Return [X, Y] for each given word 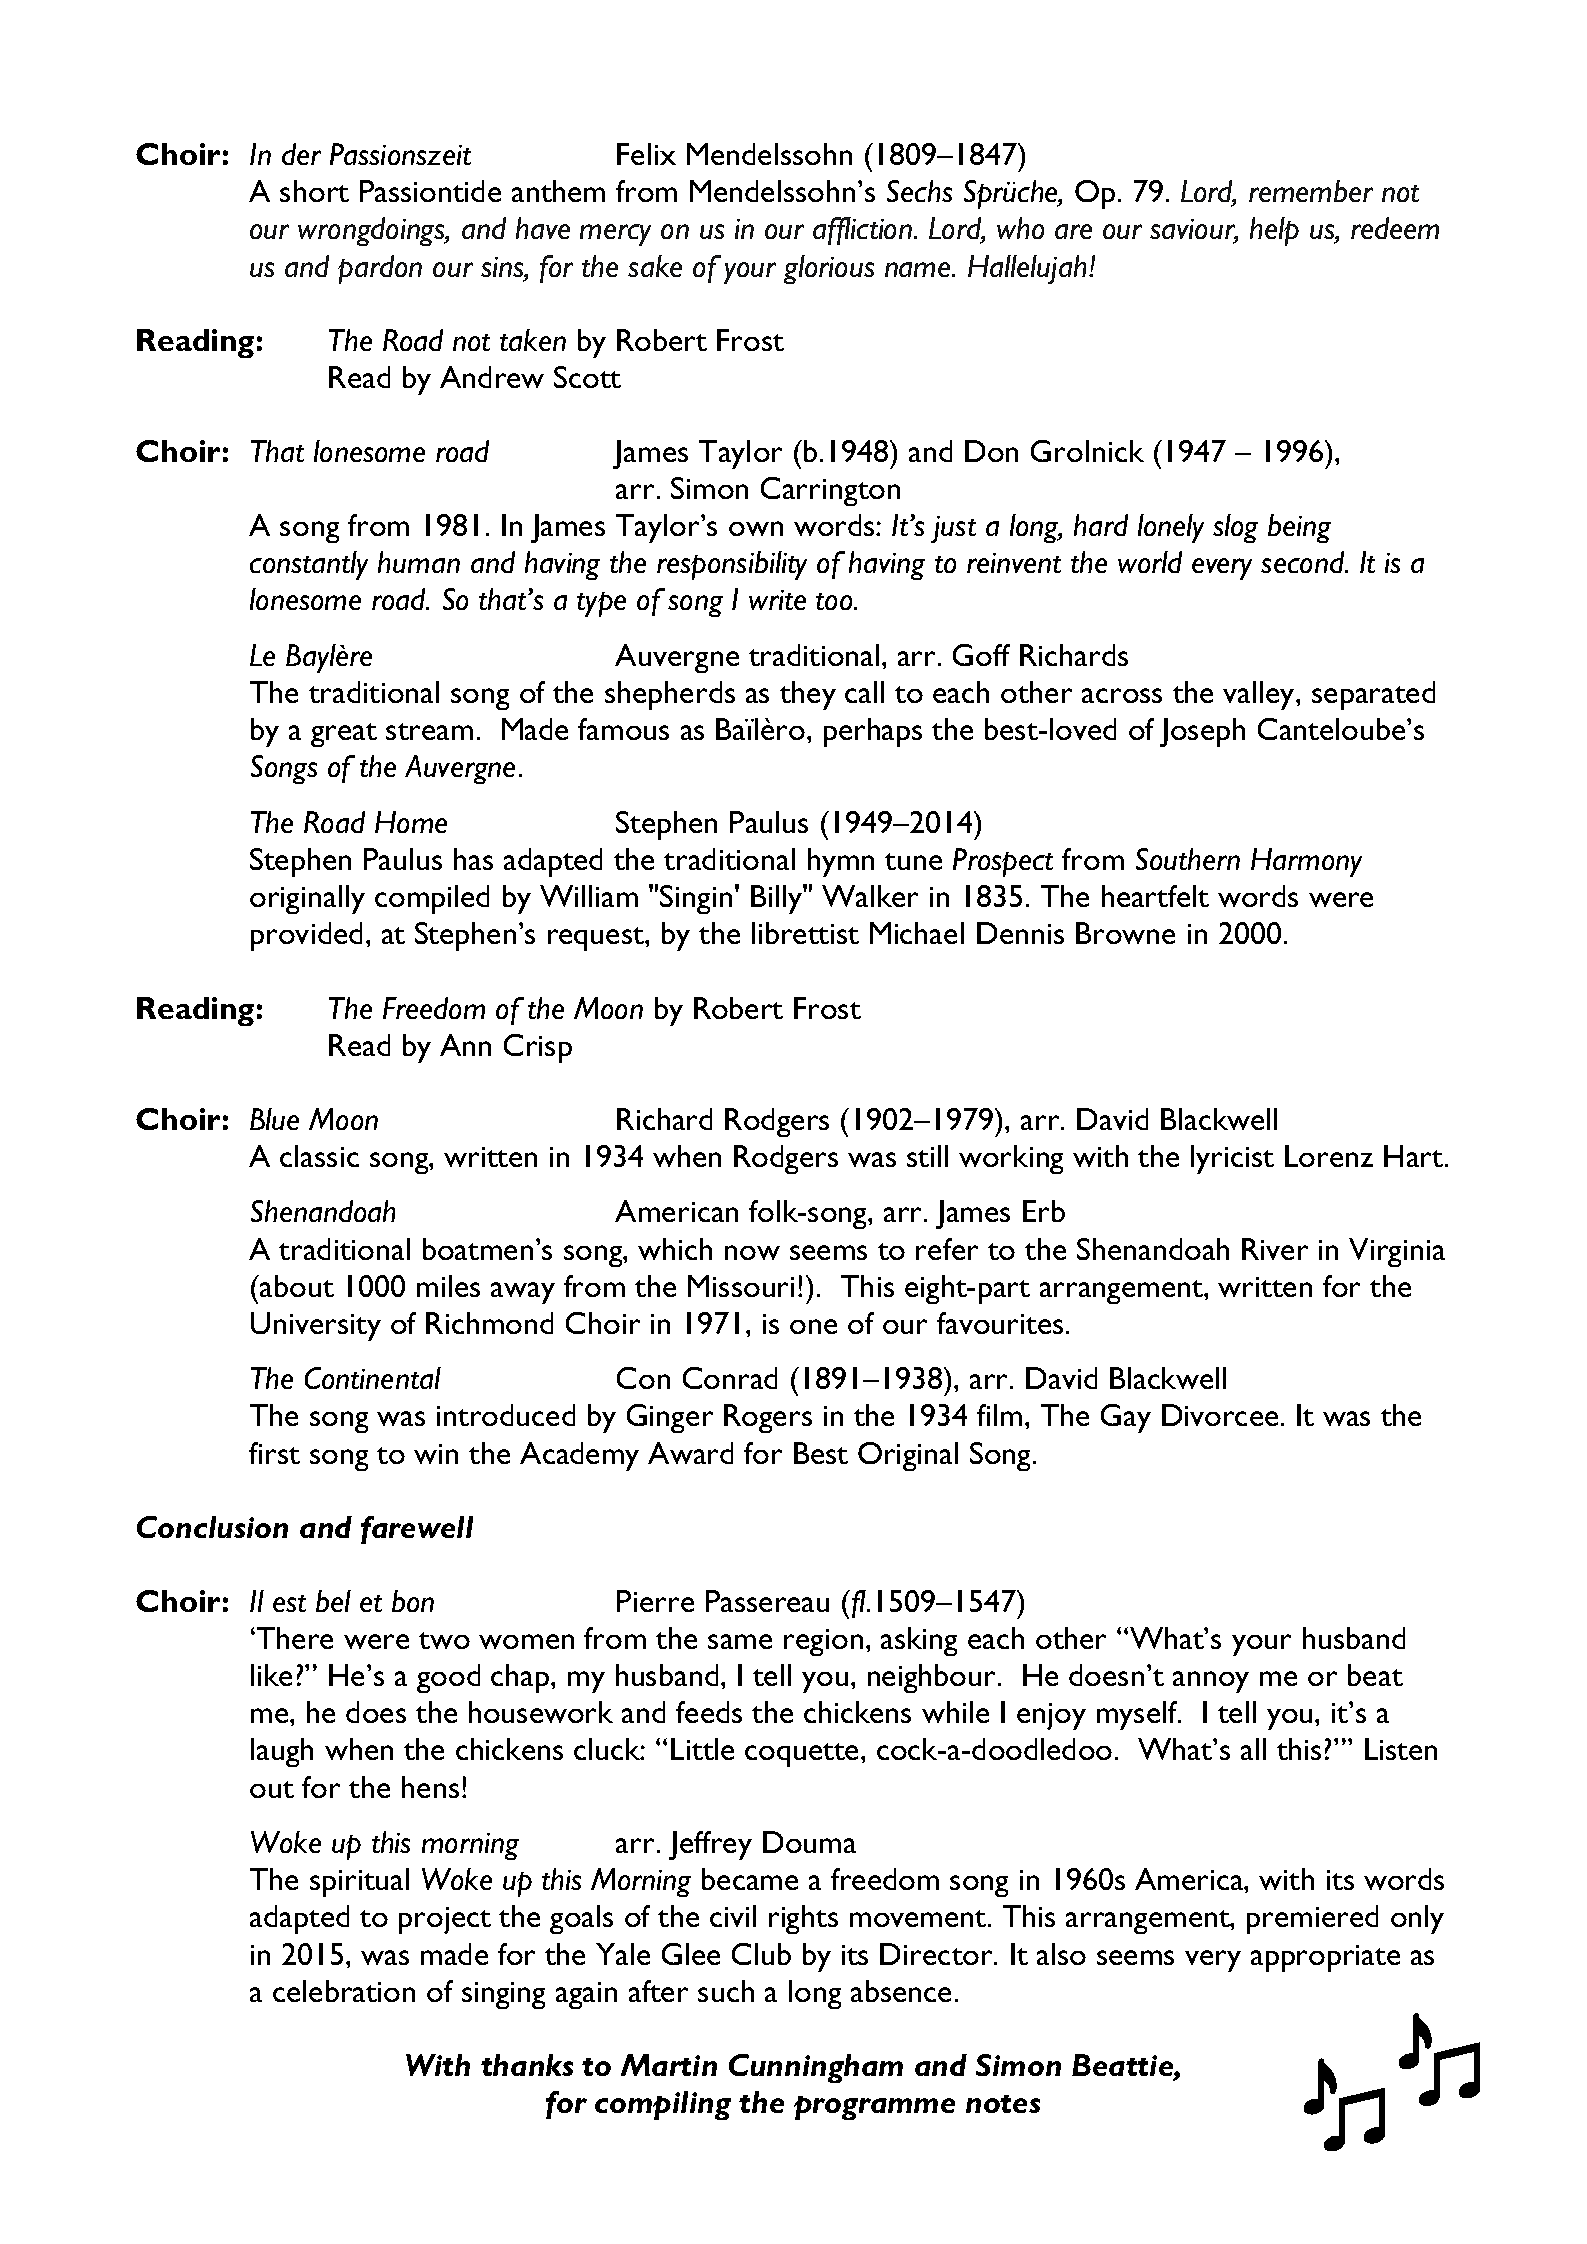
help [1274, 231]
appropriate [1325, 1958]
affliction [862, 231]
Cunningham [816, 2068]
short [314, 191]
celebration [344, 1991]
